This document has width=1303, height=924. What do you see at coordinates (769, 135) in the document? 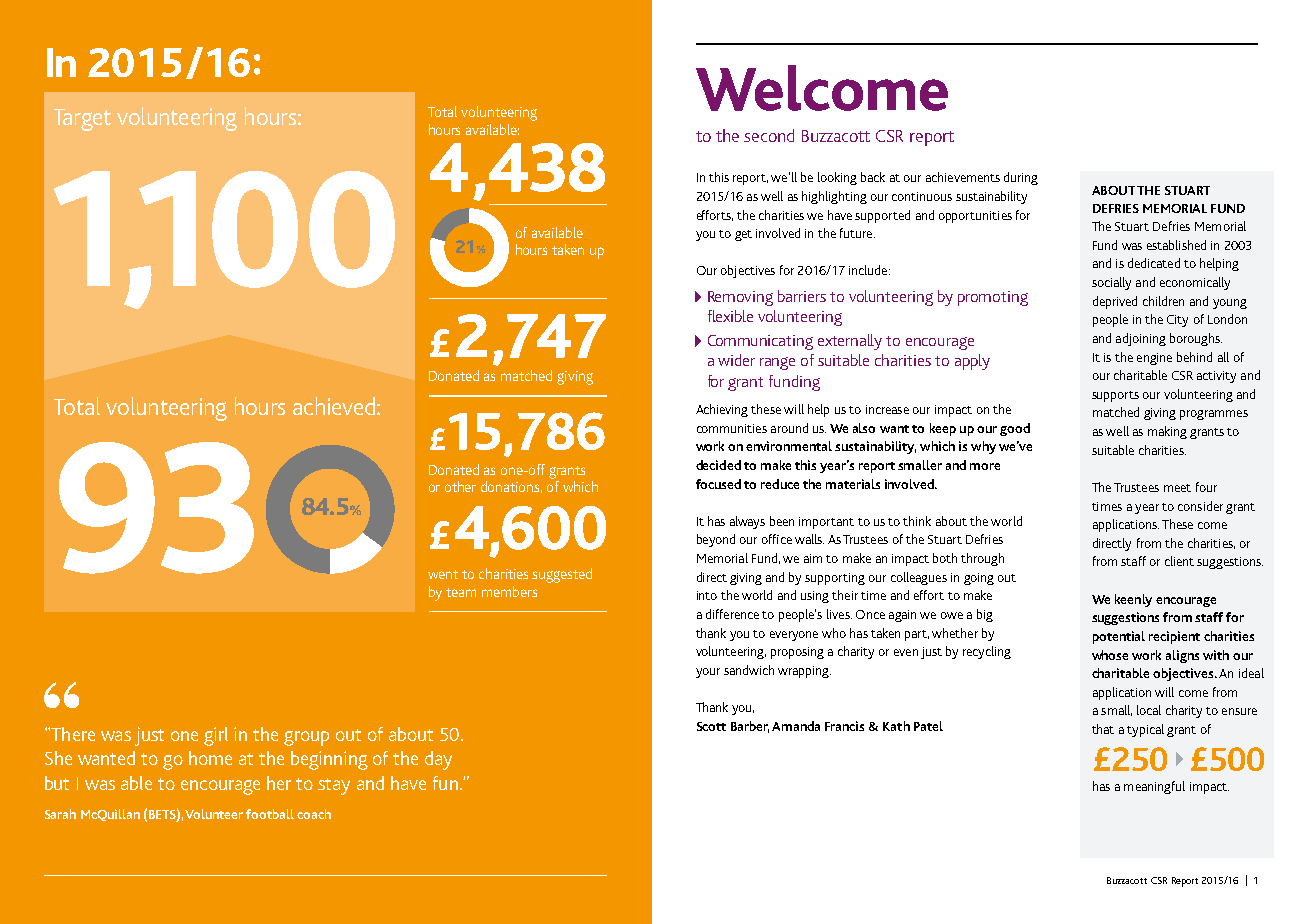
I see `second` at bounding box center [769, 135].
